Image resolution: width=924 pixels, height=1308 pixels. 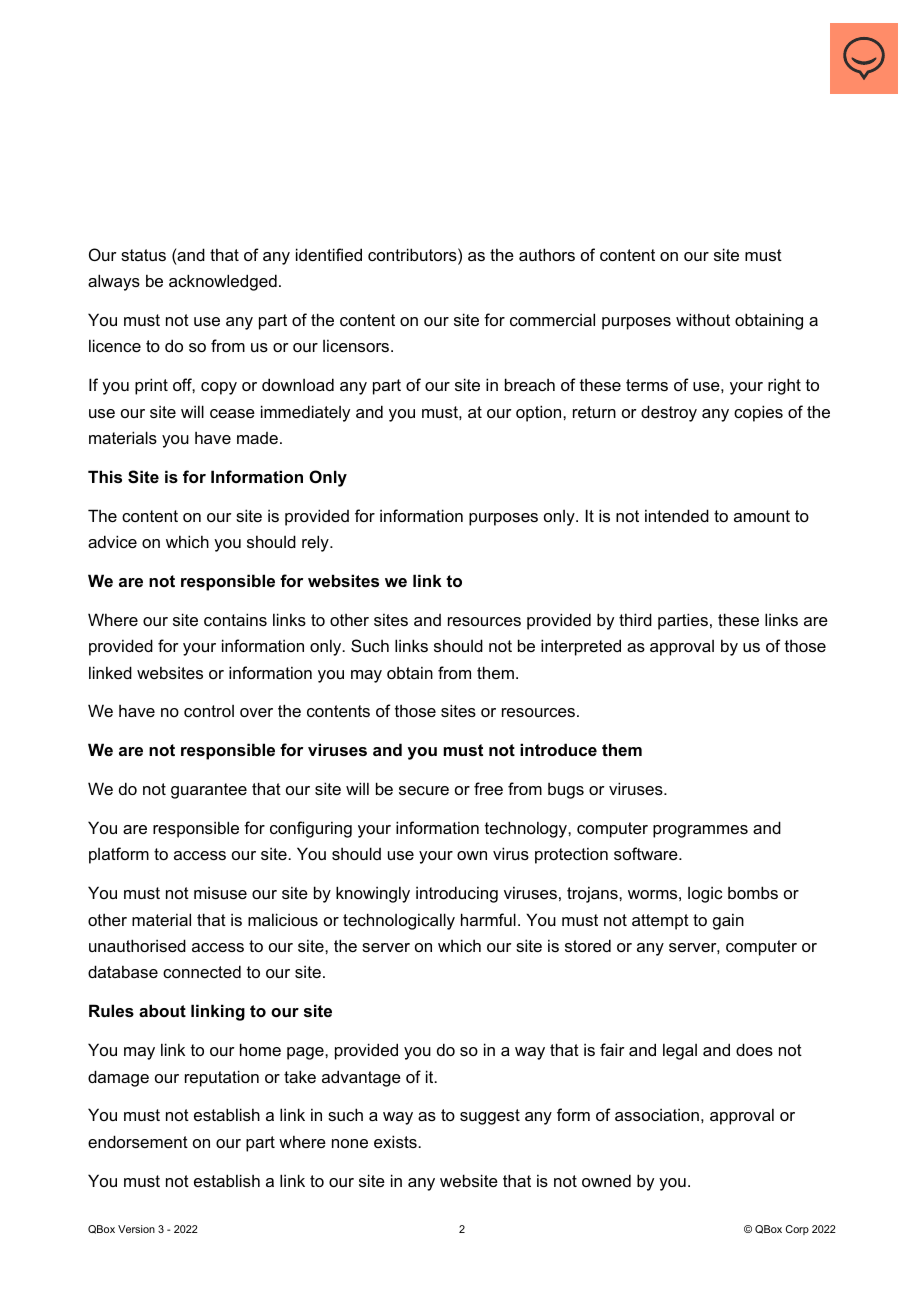 I want to click on control, so click(x=209, y=711).
